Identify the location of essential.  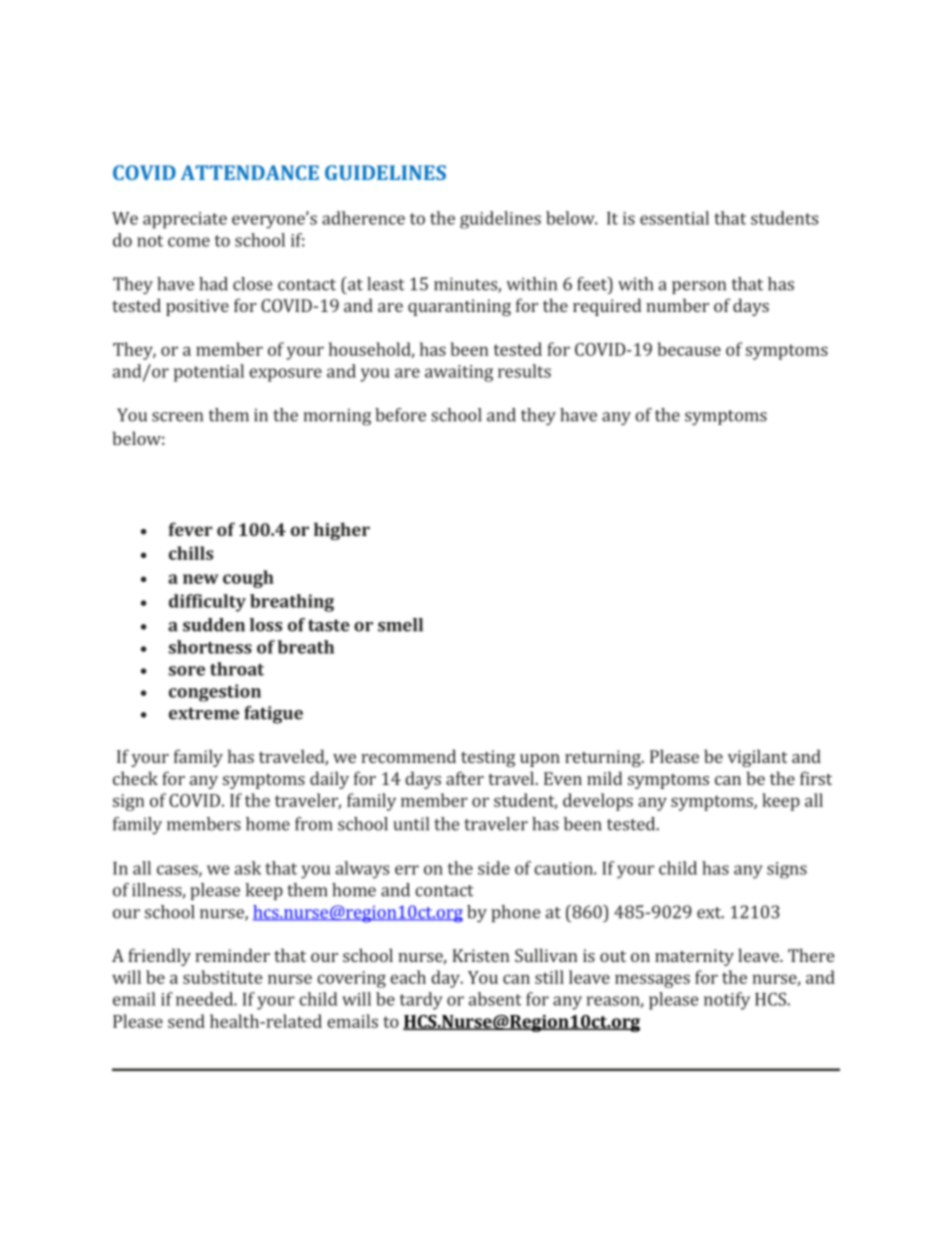
(674, 218).
